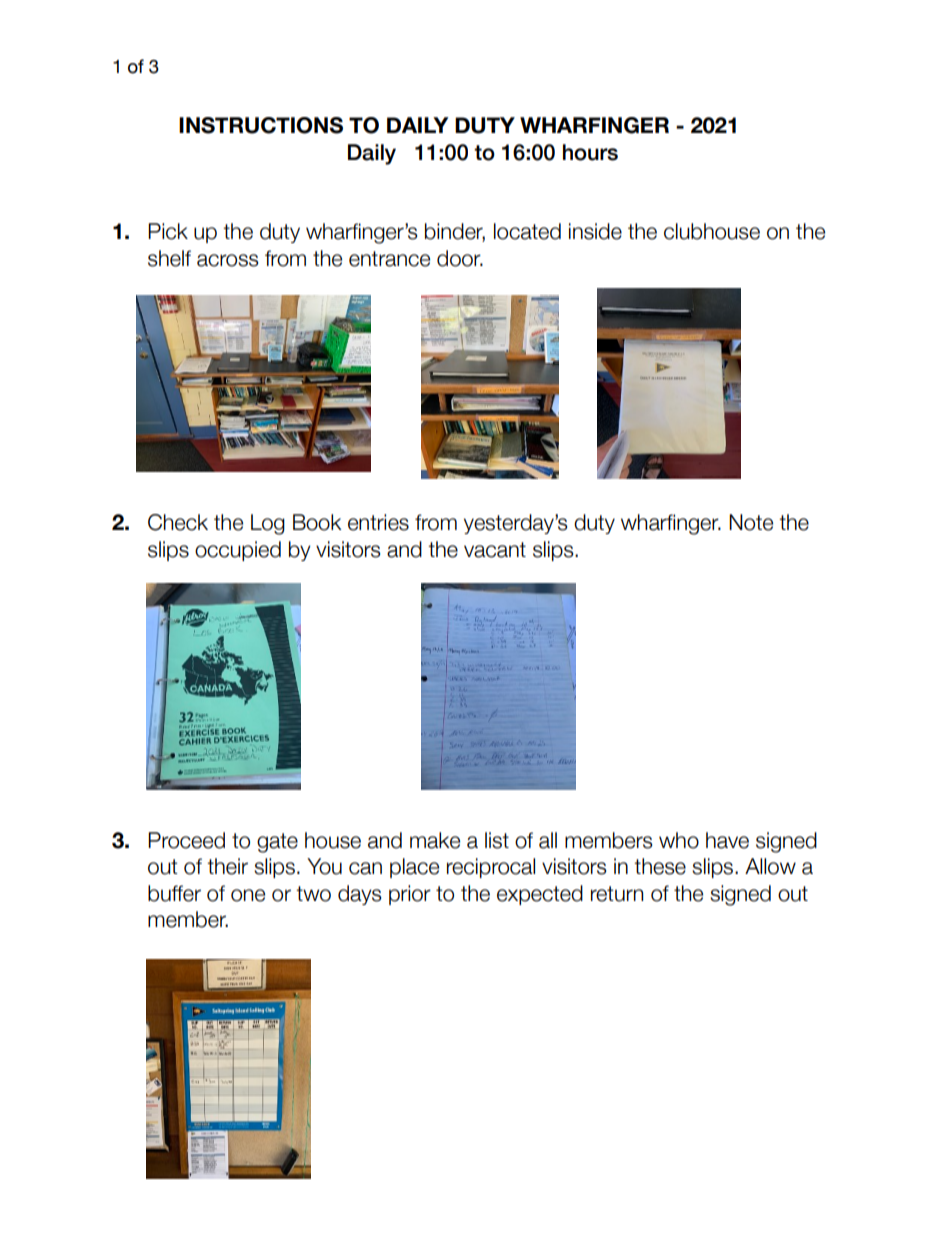 The height and width of the image is (1233, 952). Describe the element at coordinates (527, 231) in the image. I see `located` at that location.
